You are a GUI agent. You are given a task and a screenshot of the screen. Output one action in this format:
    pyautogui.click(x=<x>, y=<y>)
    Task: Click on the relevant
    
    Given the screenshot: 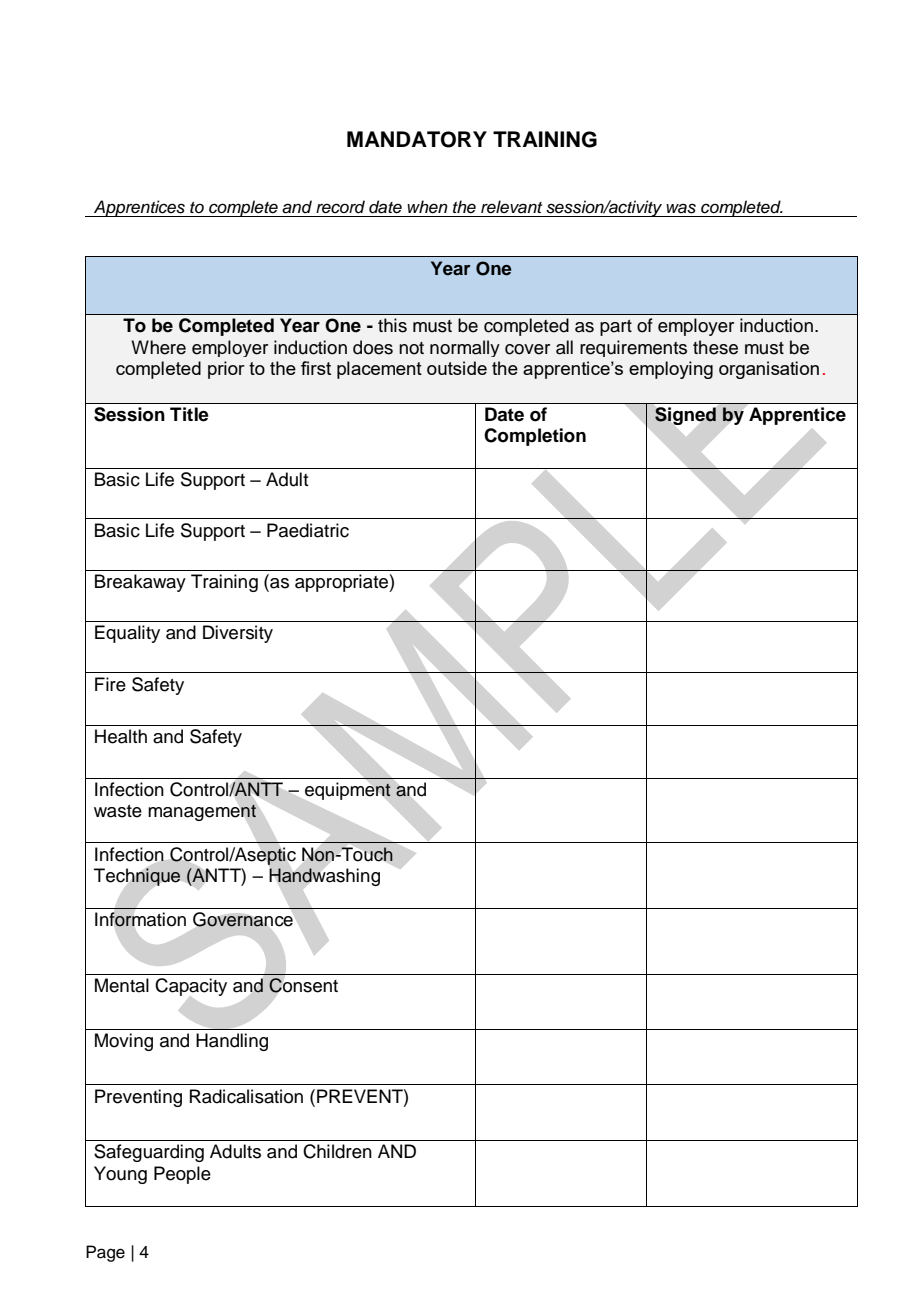 What is the action you would take?
    pyautogui.click(x=511, y=207)
